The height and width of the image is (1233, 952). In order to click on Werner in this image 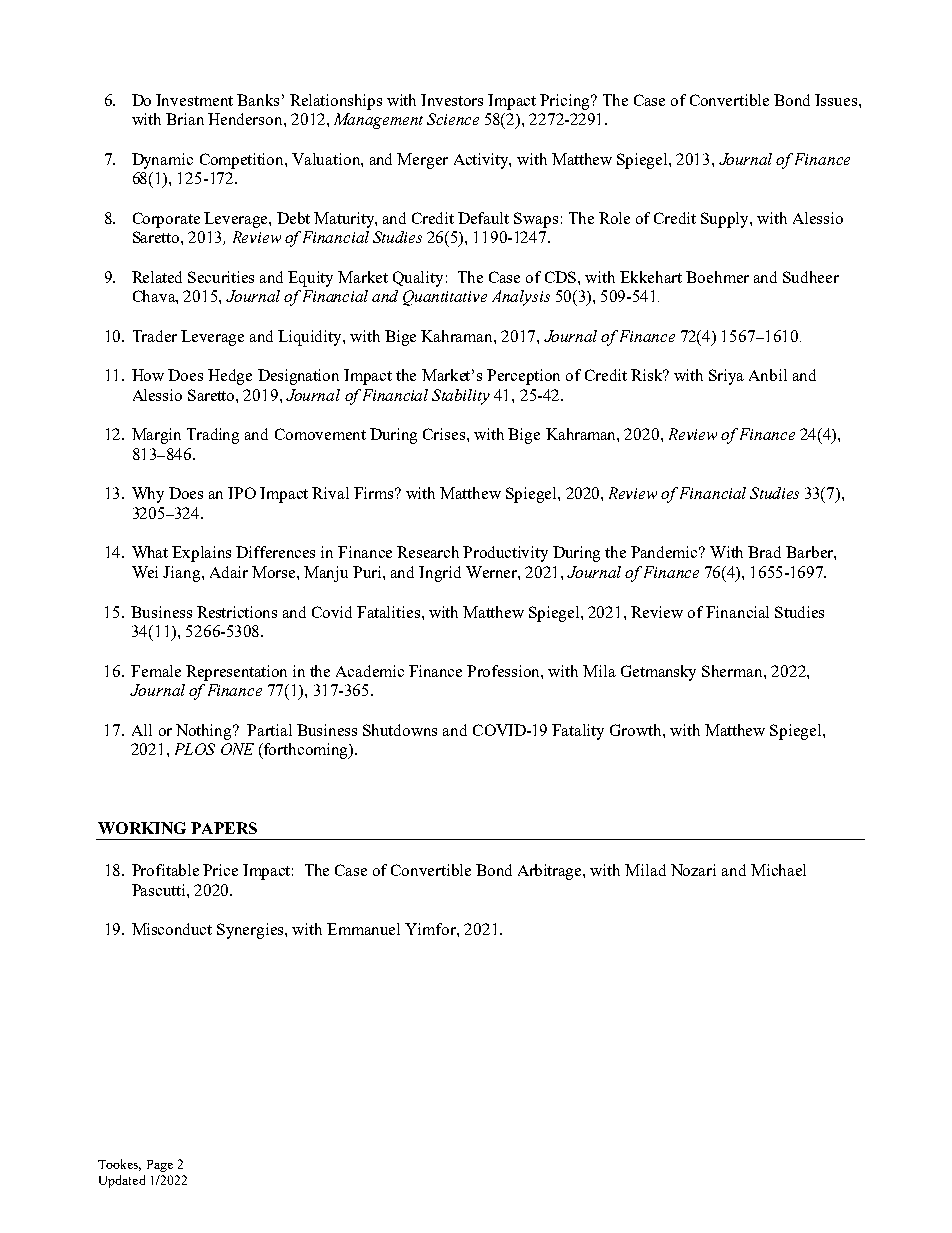, I will do `click(492, 572)`.
